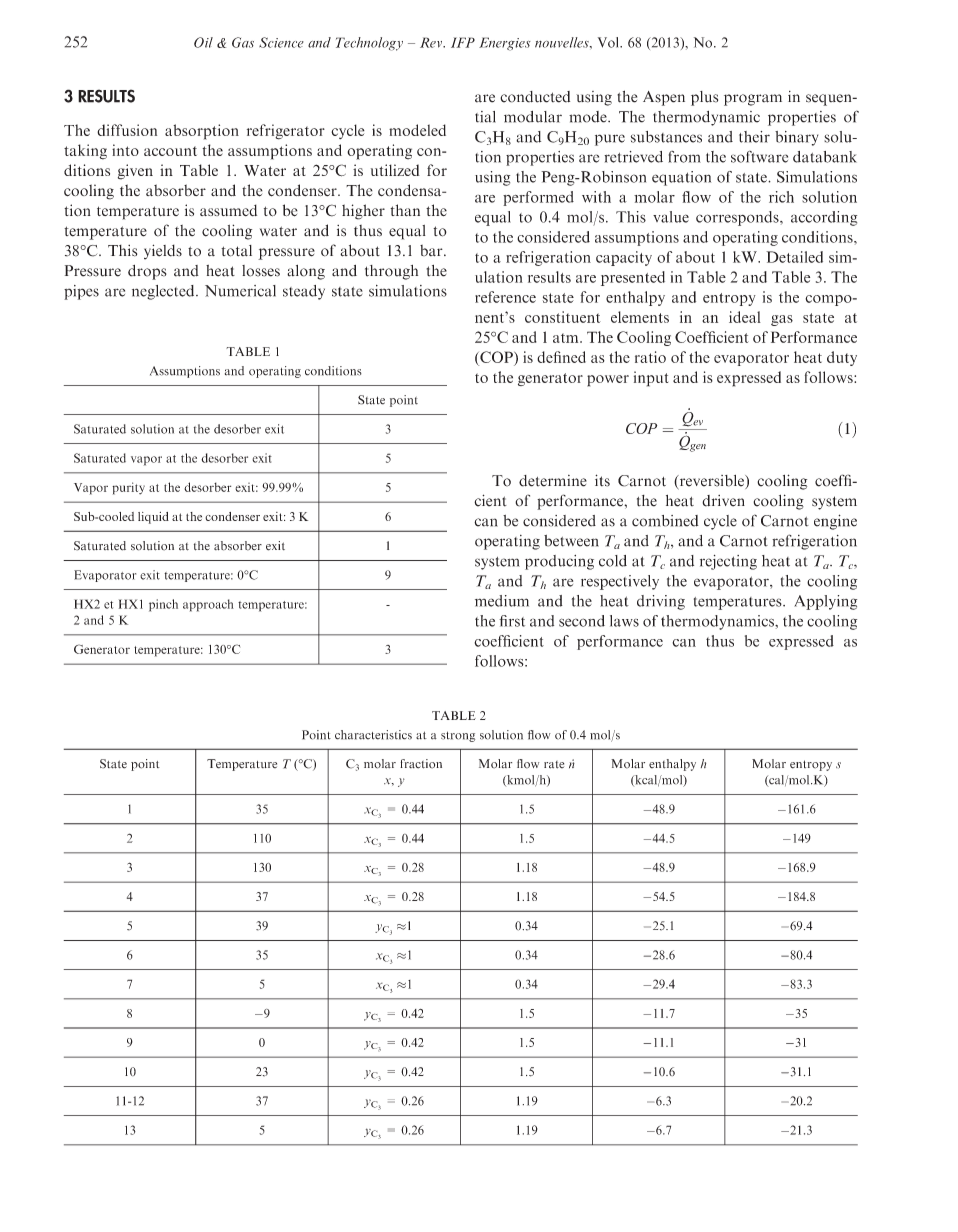  What do you see at coordinates (163, 252) in the page?
I see `yields` at bounding box center [163, 252].
